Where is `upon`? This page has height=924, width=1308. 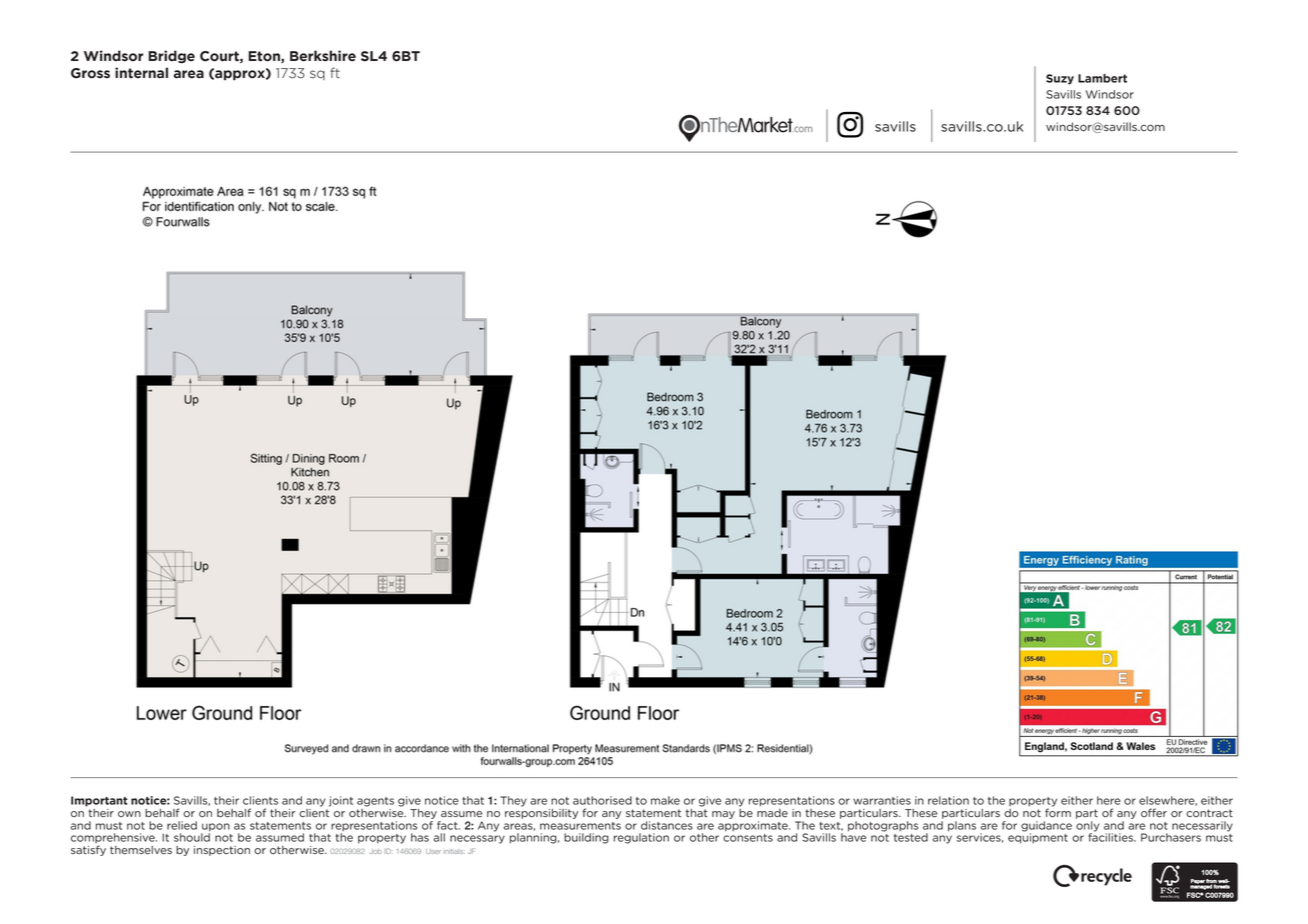 upon is located at coordinates (215, 828).
